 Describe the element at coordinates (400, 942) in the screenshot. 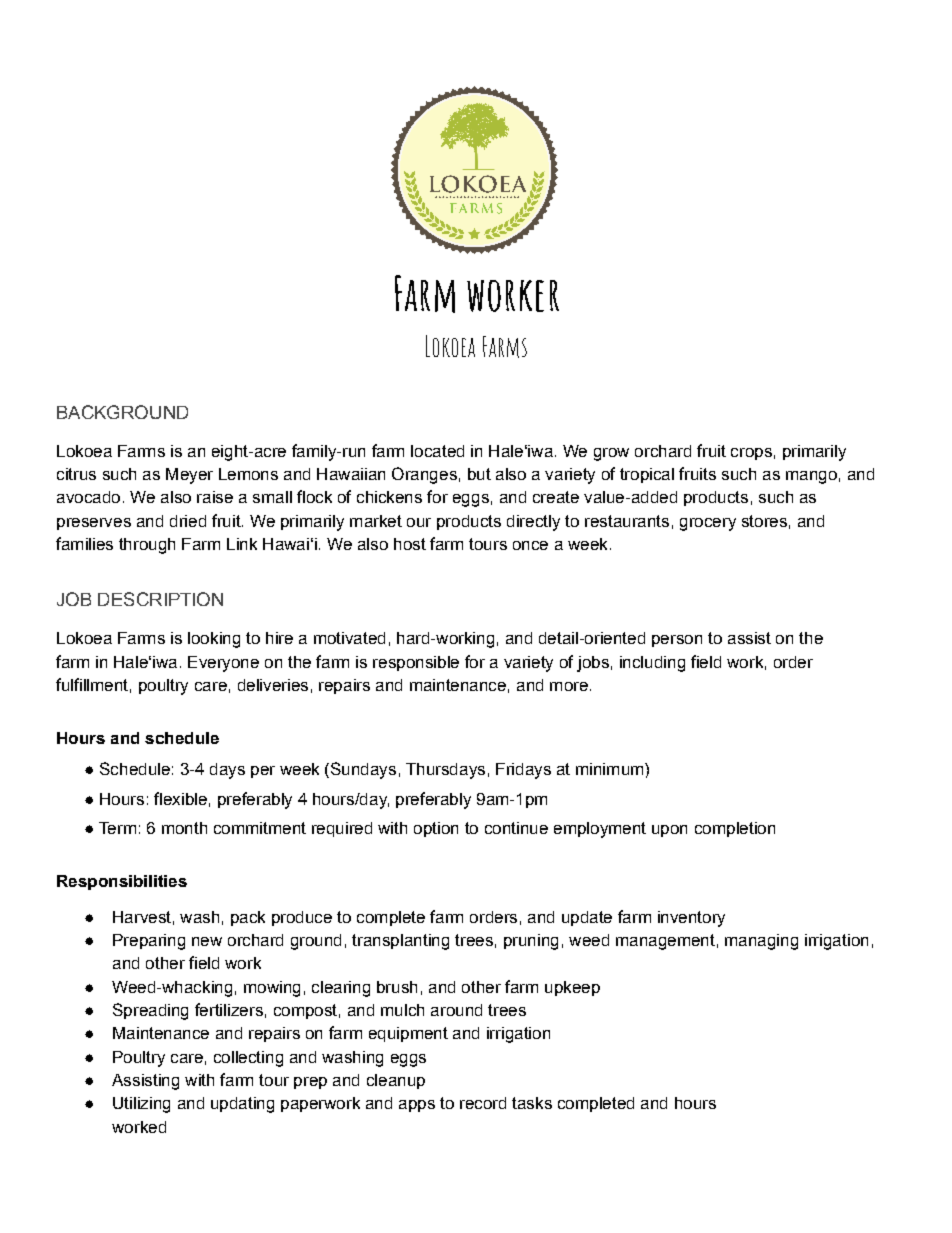

I see `transplanting` at that location.
